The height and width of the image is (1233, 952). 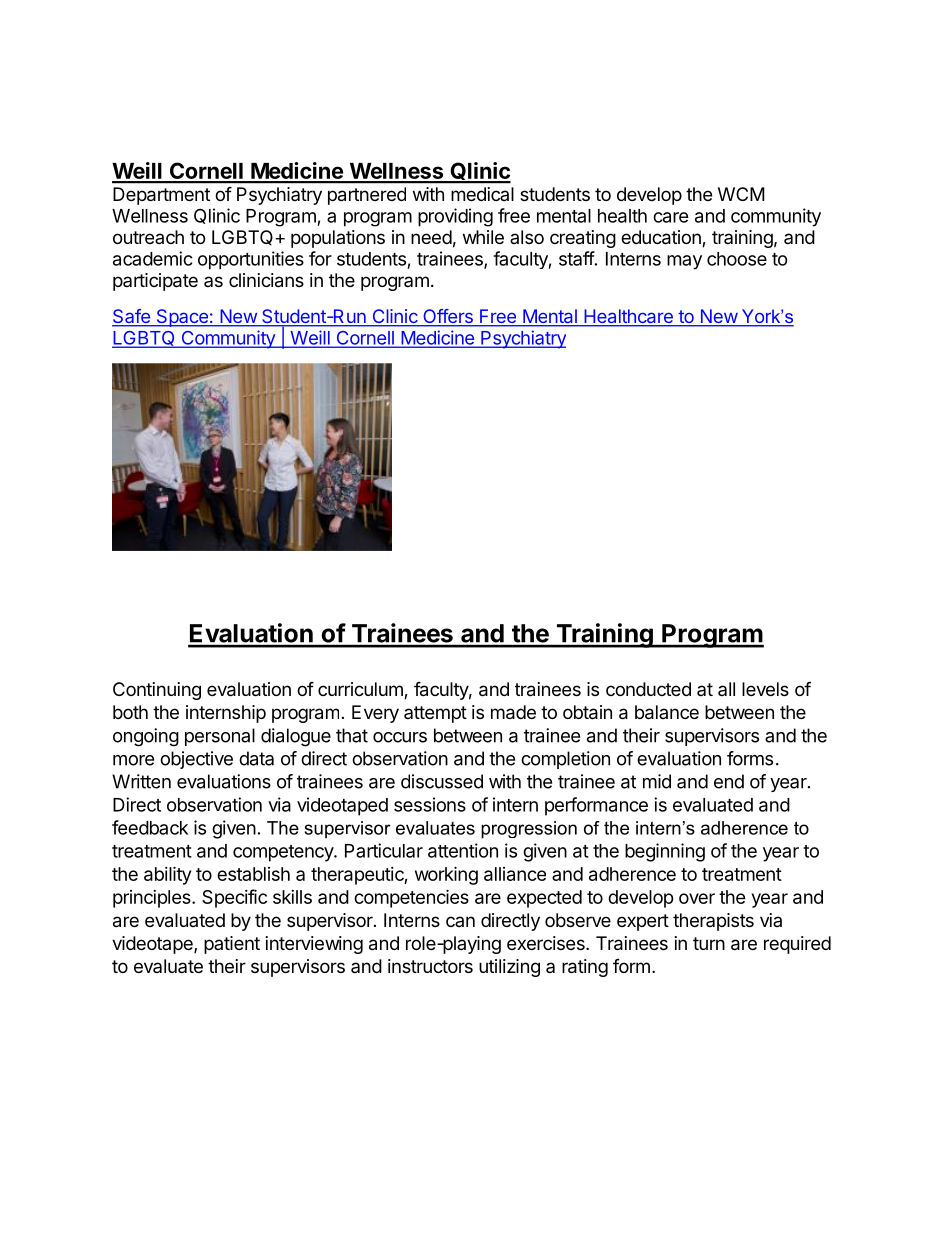 What do you see at coordinates (157, 691) in the image?
I see `Continuing` at bounding box center [157, 691].
